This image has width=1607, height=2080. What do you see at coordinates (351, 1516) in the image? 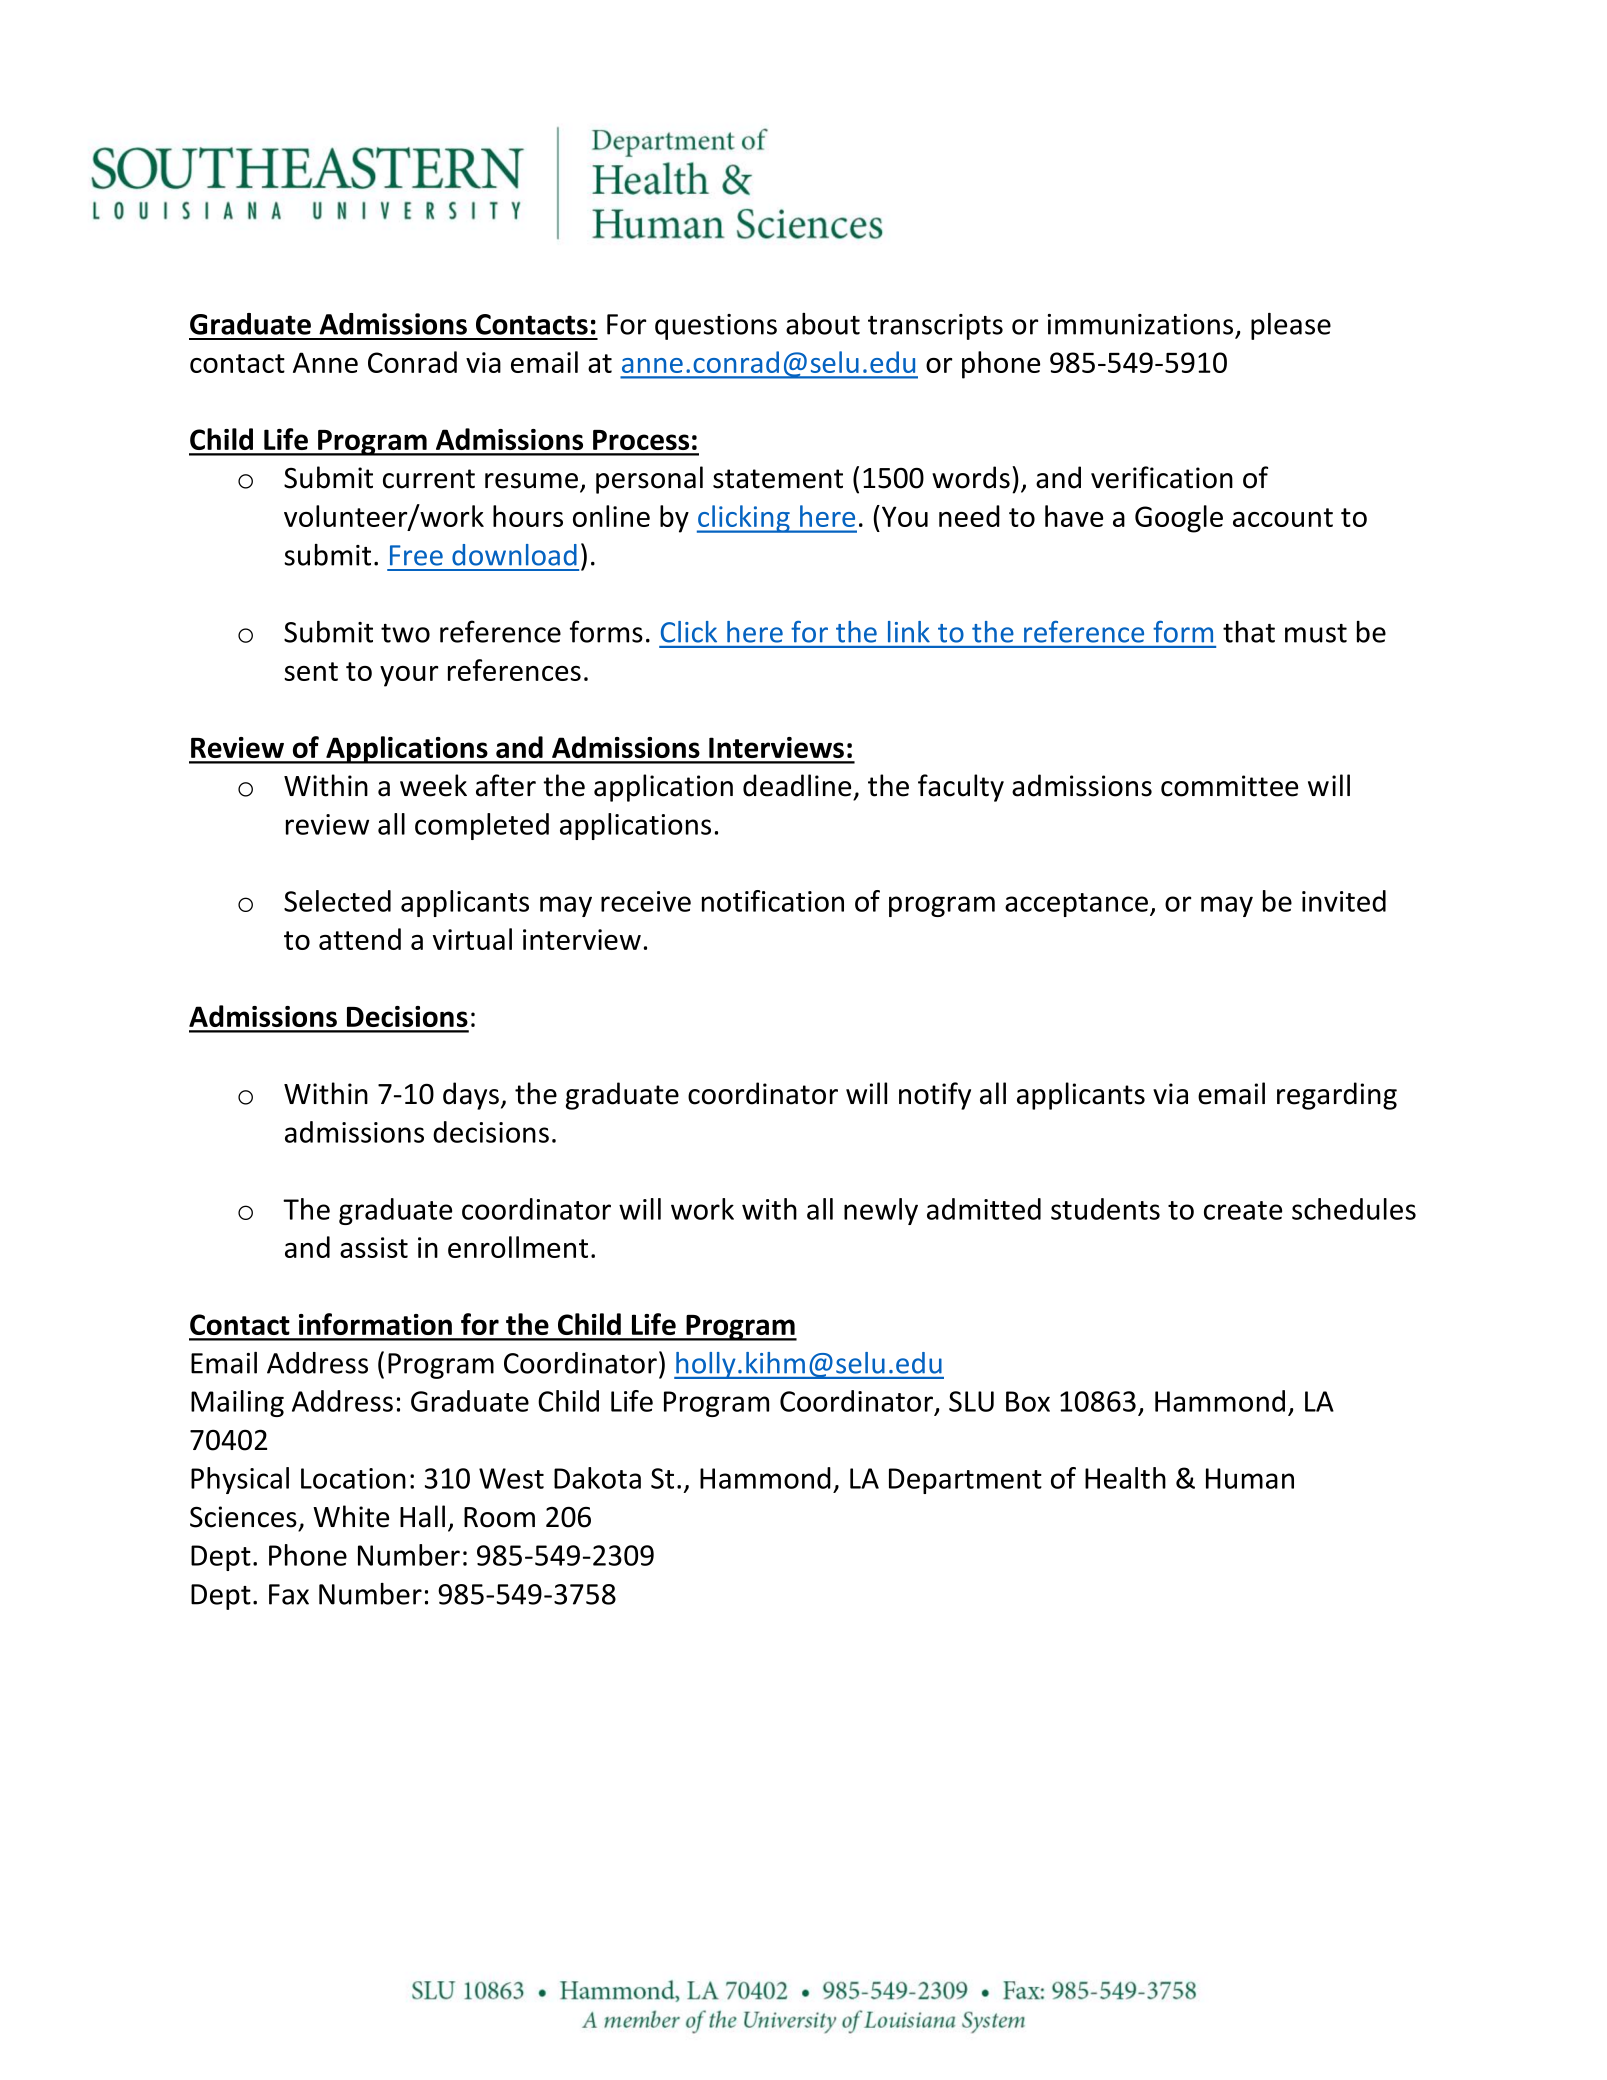
I see `White` at bounding box center [351, 1516].
